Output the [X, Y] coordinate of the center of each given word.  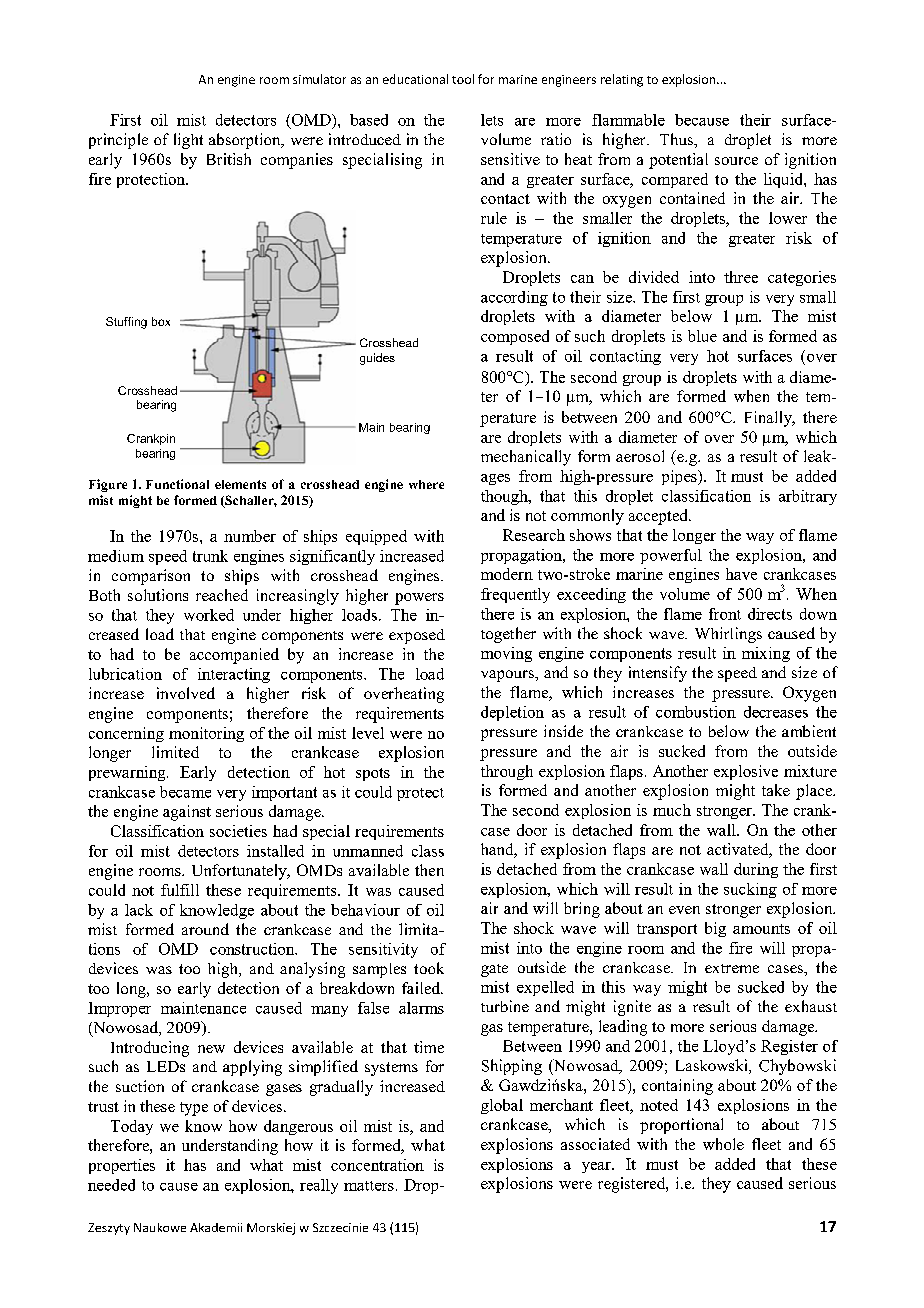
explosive [746, 772]
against [187, 813]
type [194, 1109]
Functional [177, 484]
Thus [677, 139]
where [426, 484]
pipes [680, 477]
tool [463, 79]
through [507, 772]
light [188, 141]
